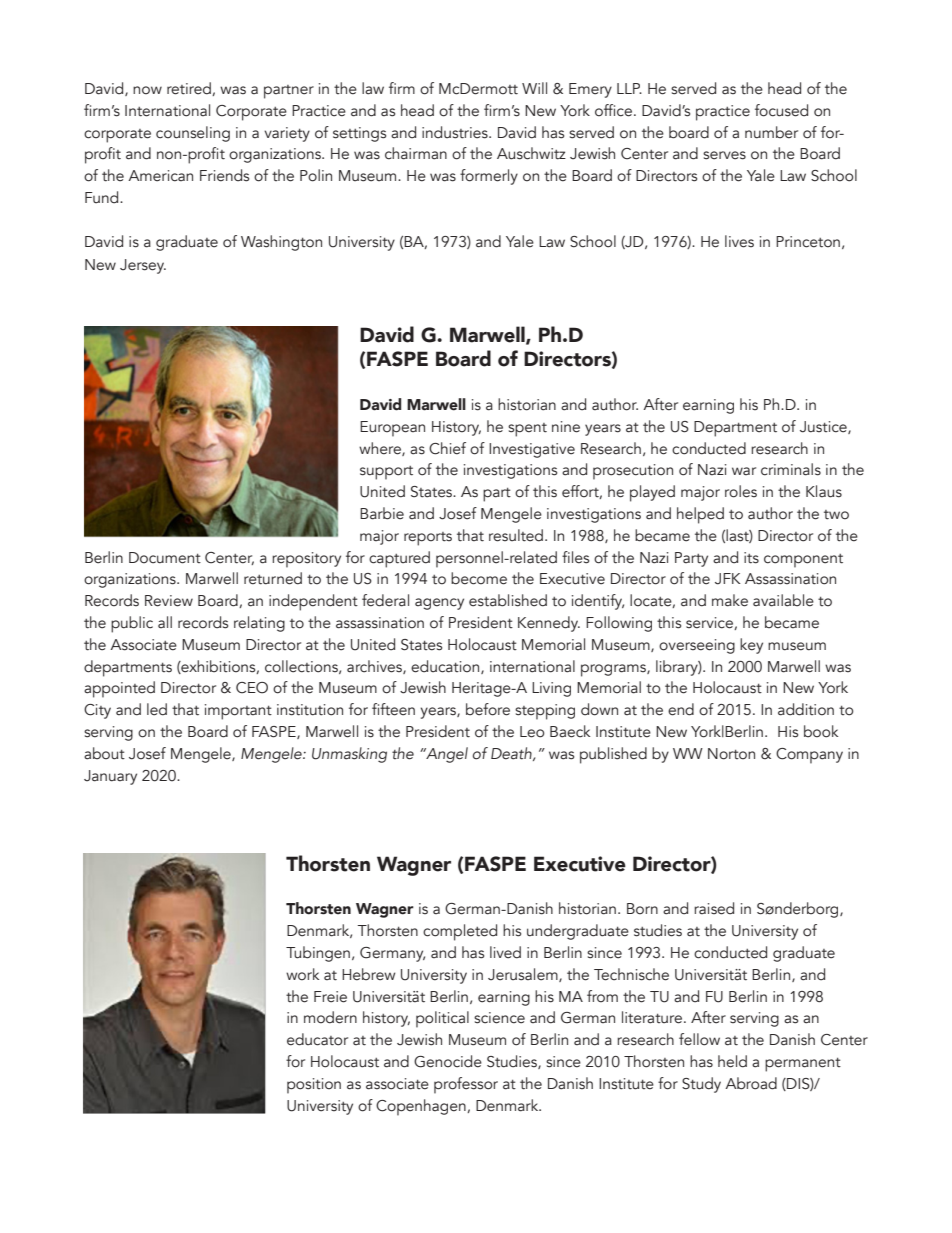 The height and width of the image is (1233, 952). I want to click on counseling, so click(193, 134).
